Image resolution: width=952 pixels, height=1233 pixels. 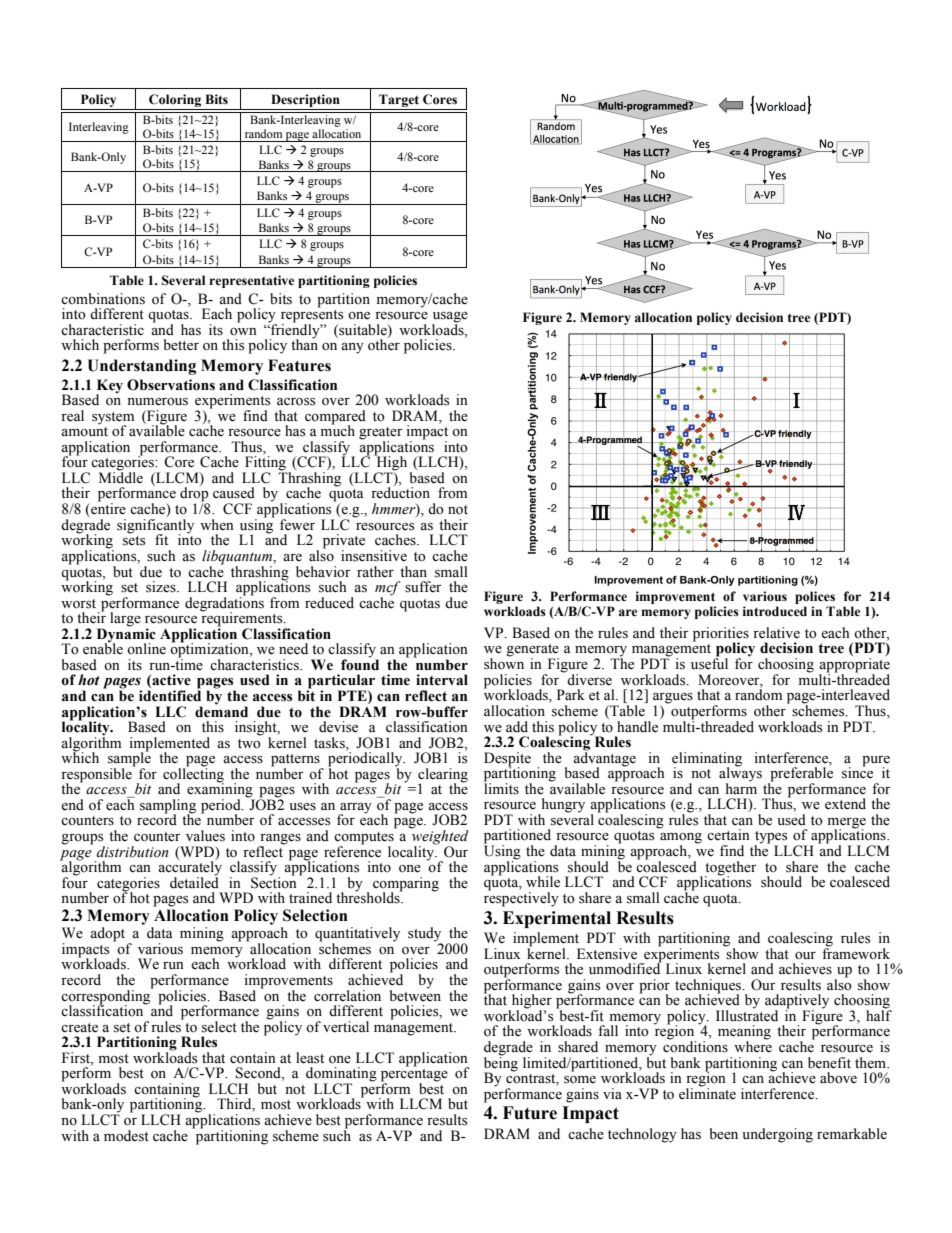 What do you see at coordinates (126, 1136) in the image?
I see `modest` at bounding box center [126, 1136].
